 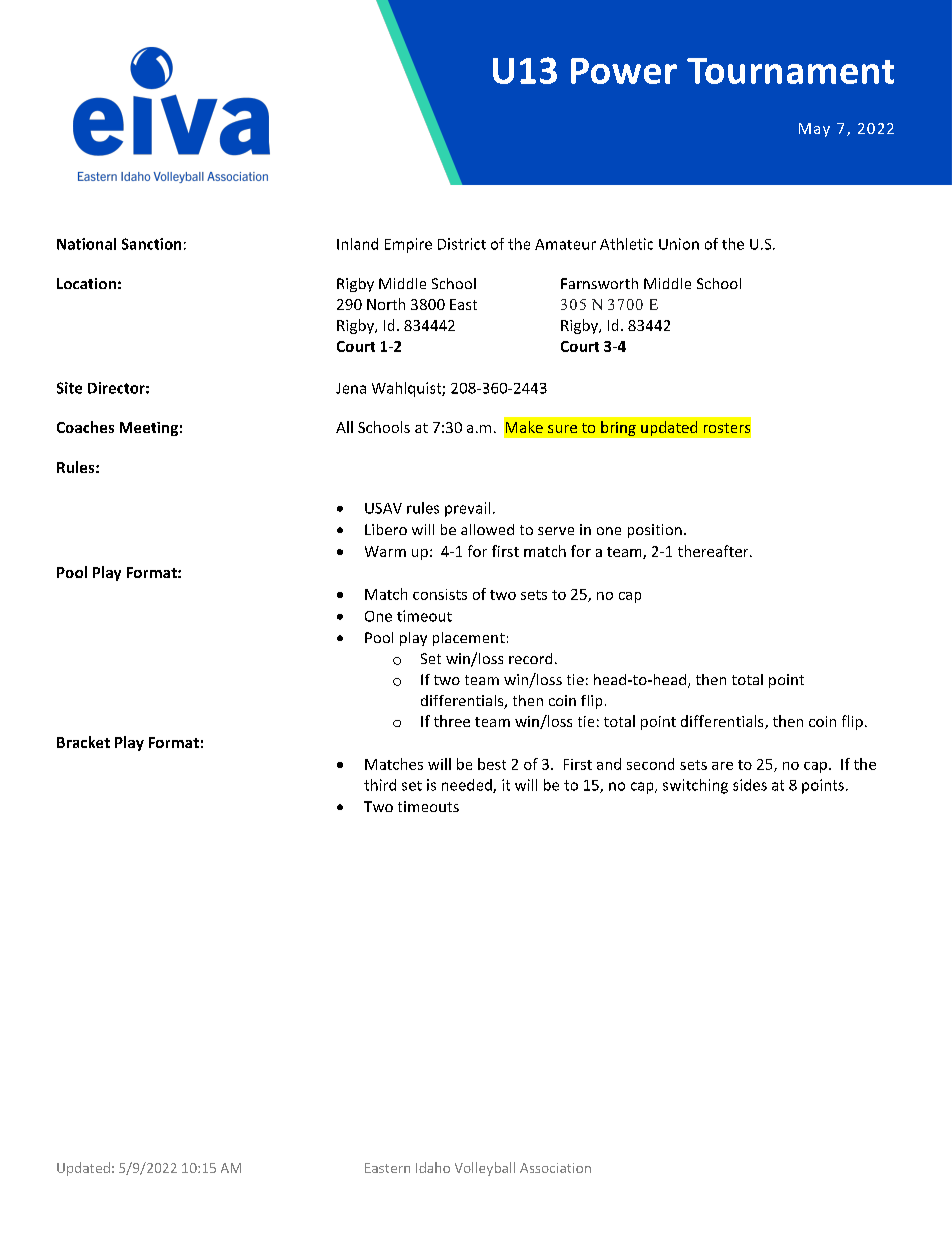 I want to click on Volleyball, so click(x=485, y=1169).
